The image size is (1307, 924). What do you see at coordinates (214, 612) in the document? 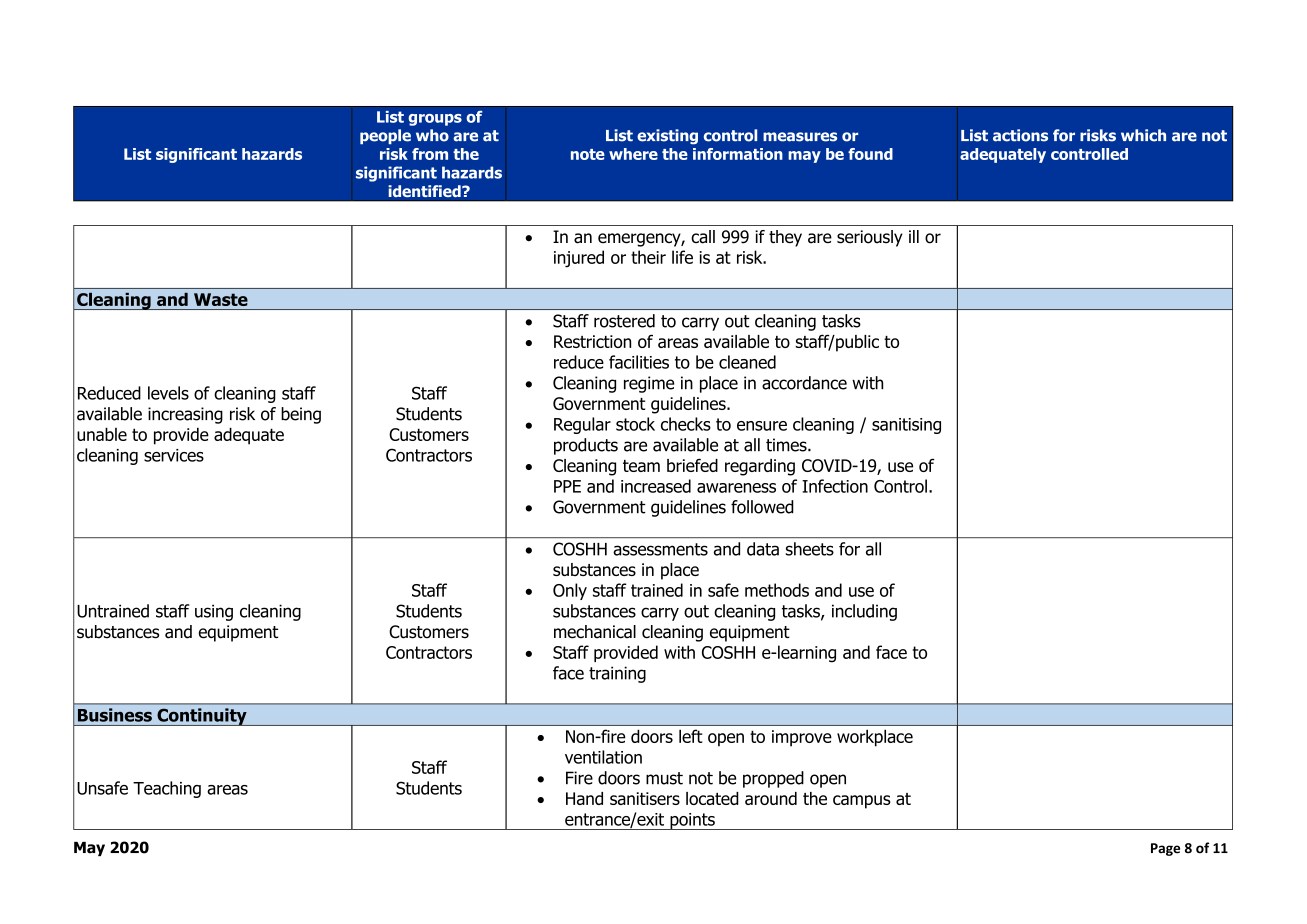
I see `using` at bounding box center [214, 612].
